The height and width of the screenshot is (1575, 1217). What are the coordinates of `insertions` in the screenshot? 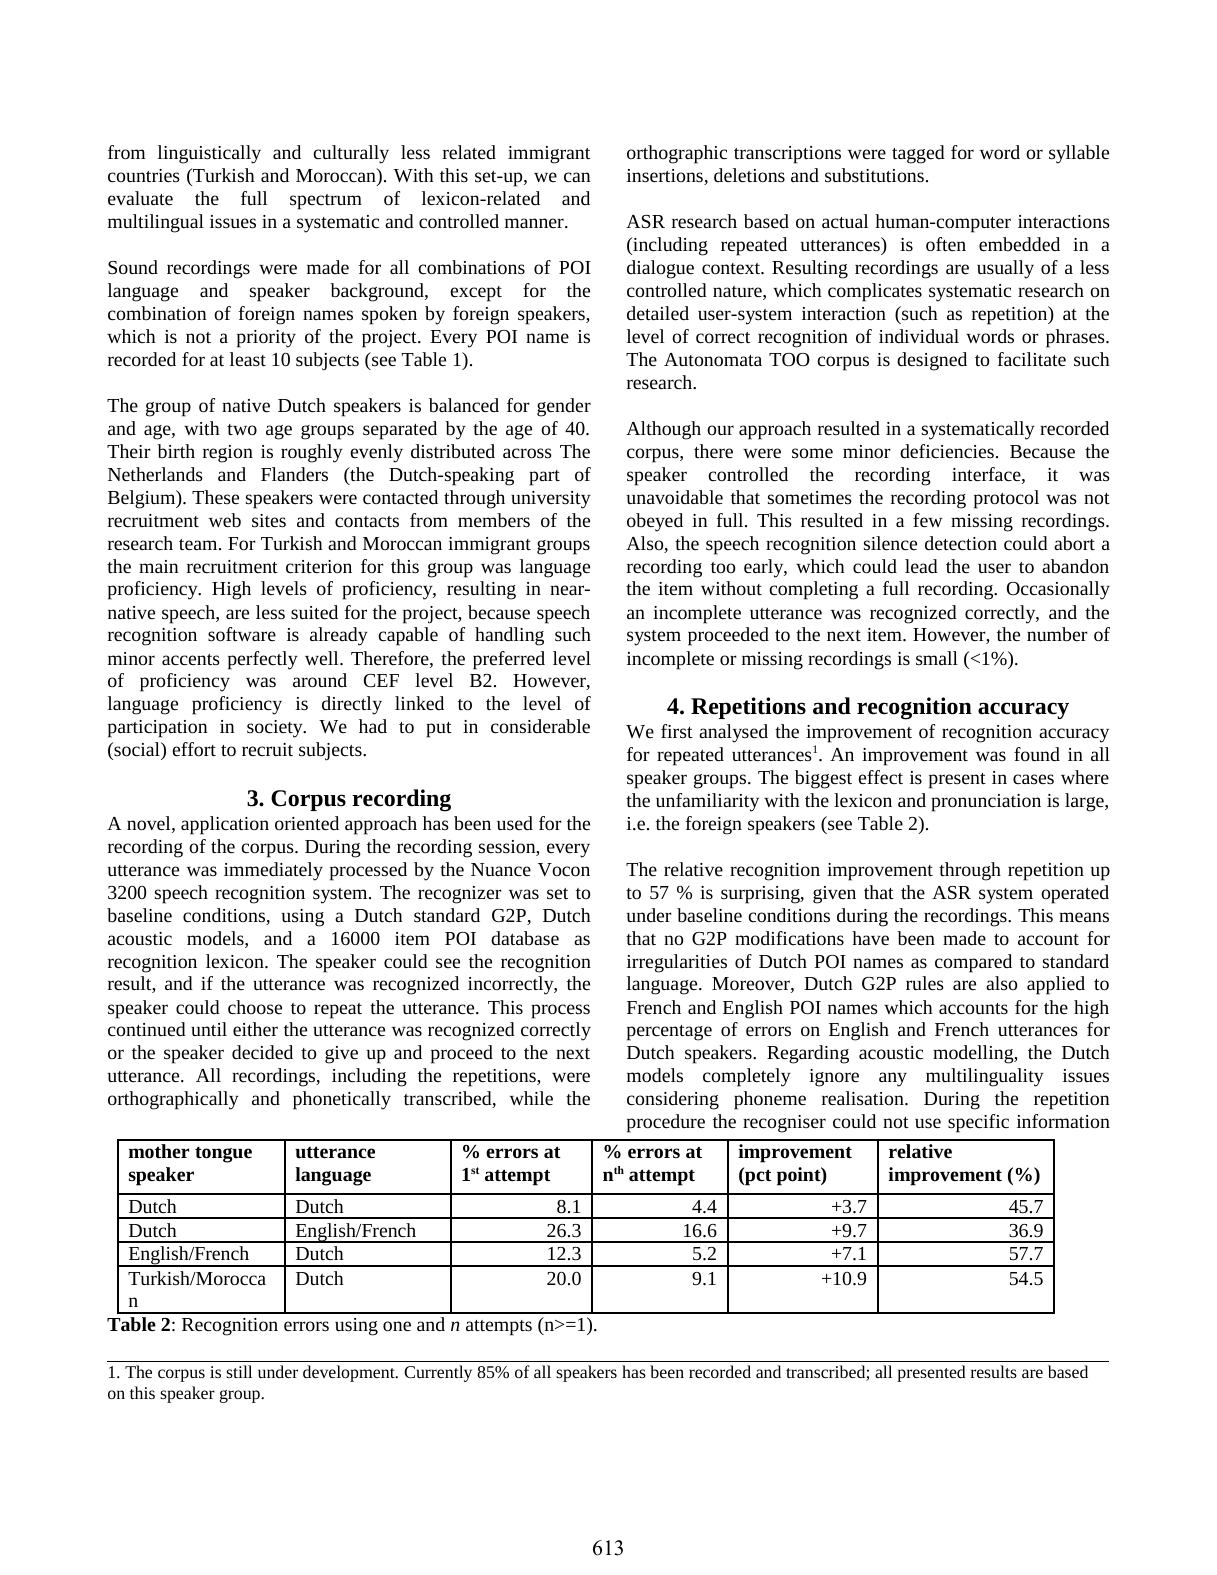 It's located at (666, 177).
